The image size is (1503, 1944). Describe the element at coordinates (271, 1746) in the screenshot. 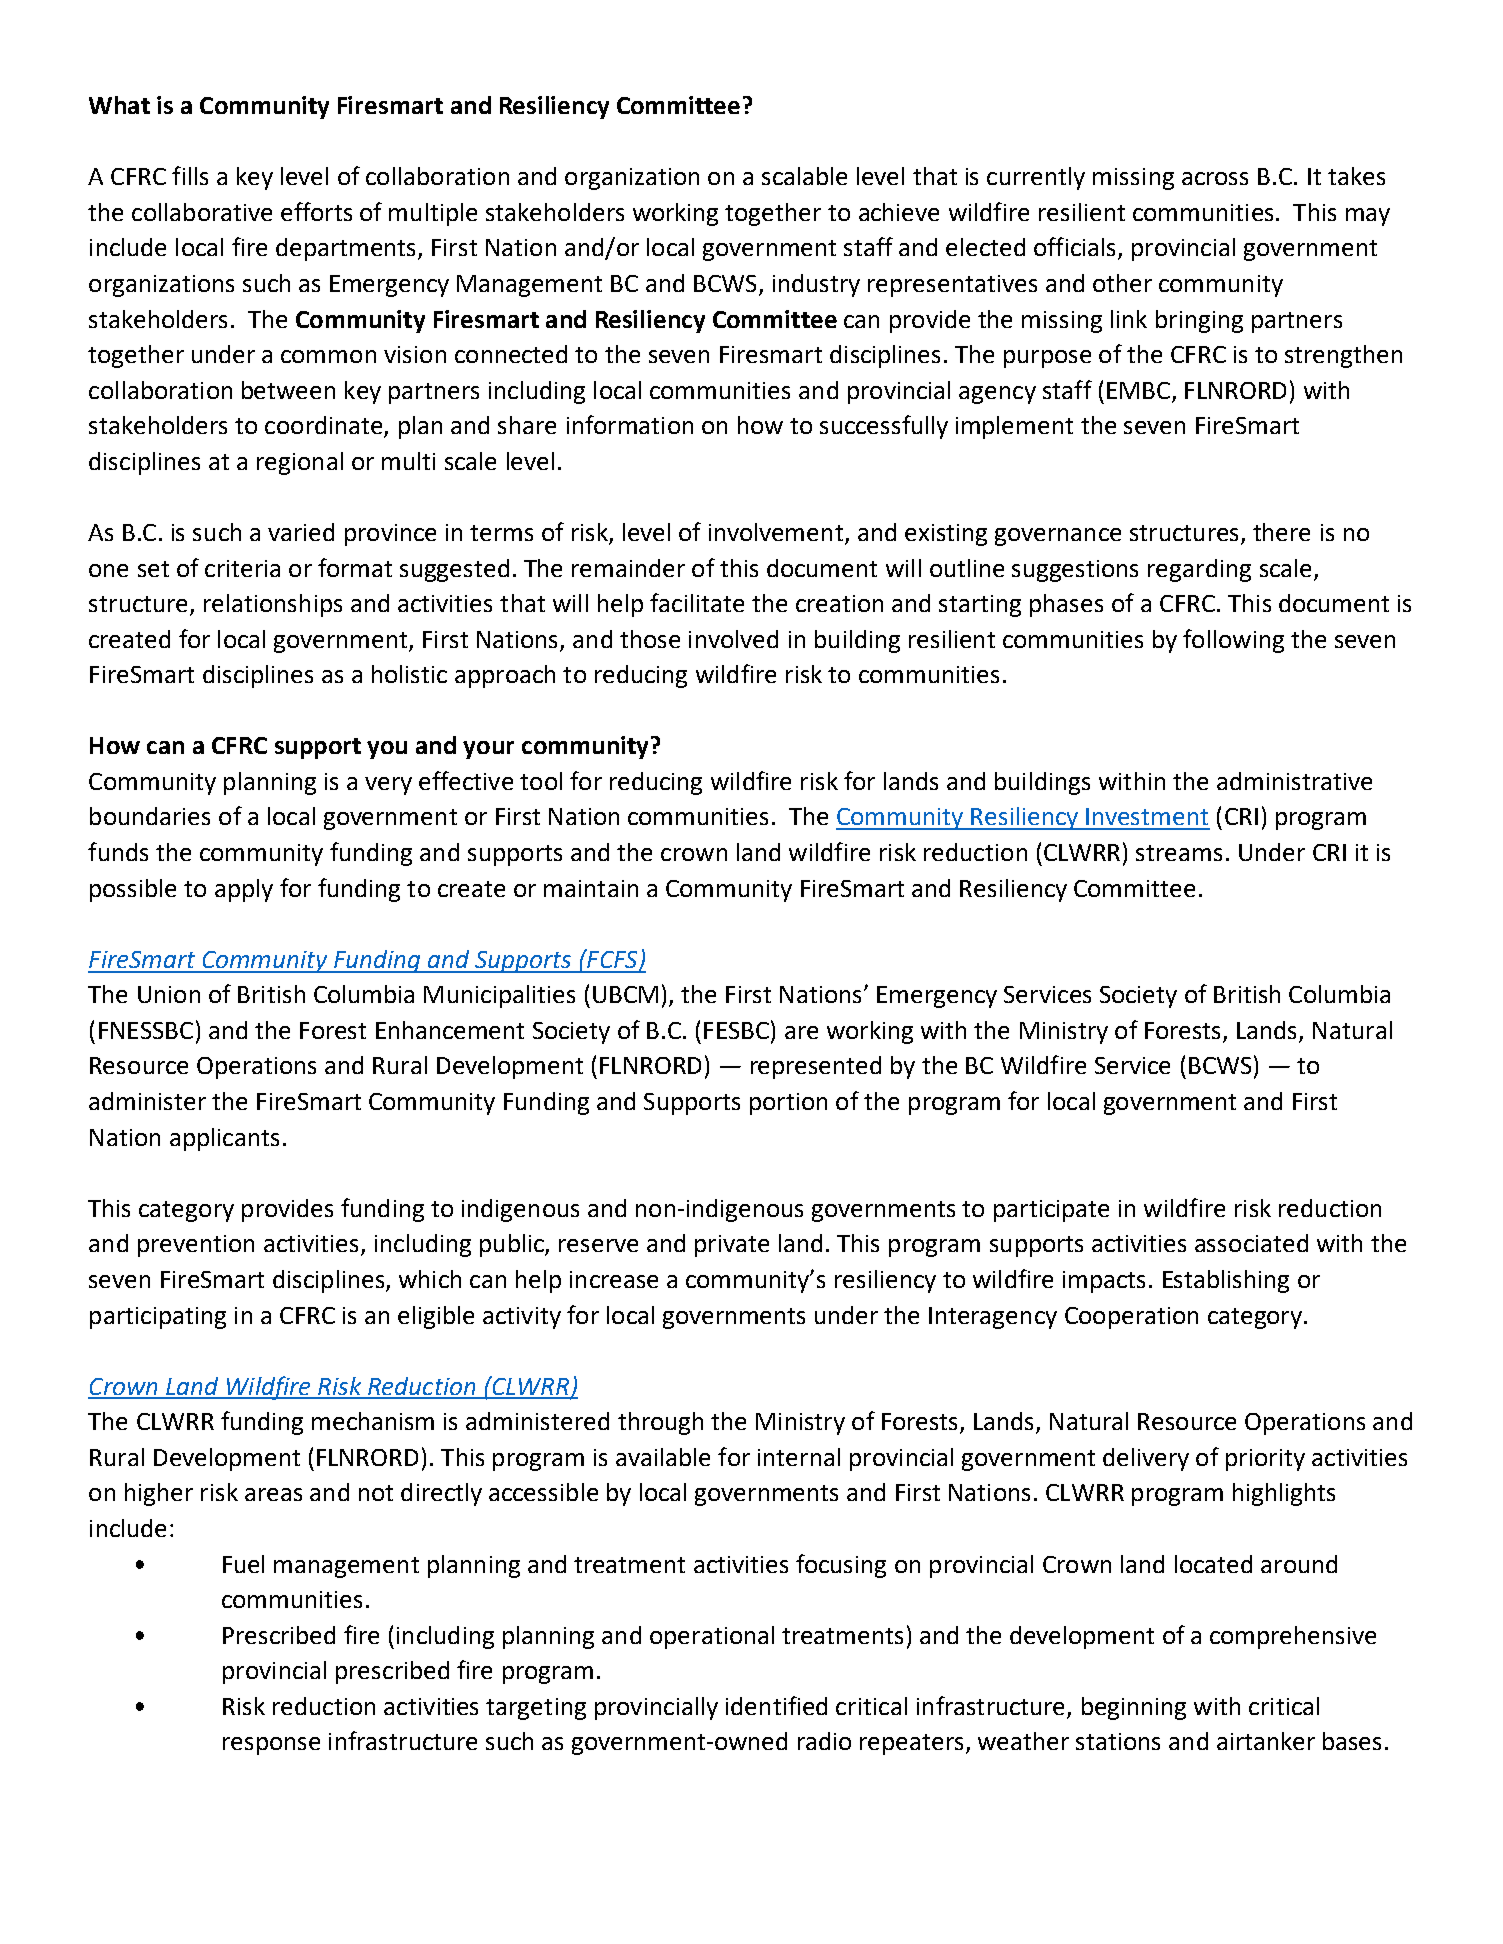

I see `response` at that location.
